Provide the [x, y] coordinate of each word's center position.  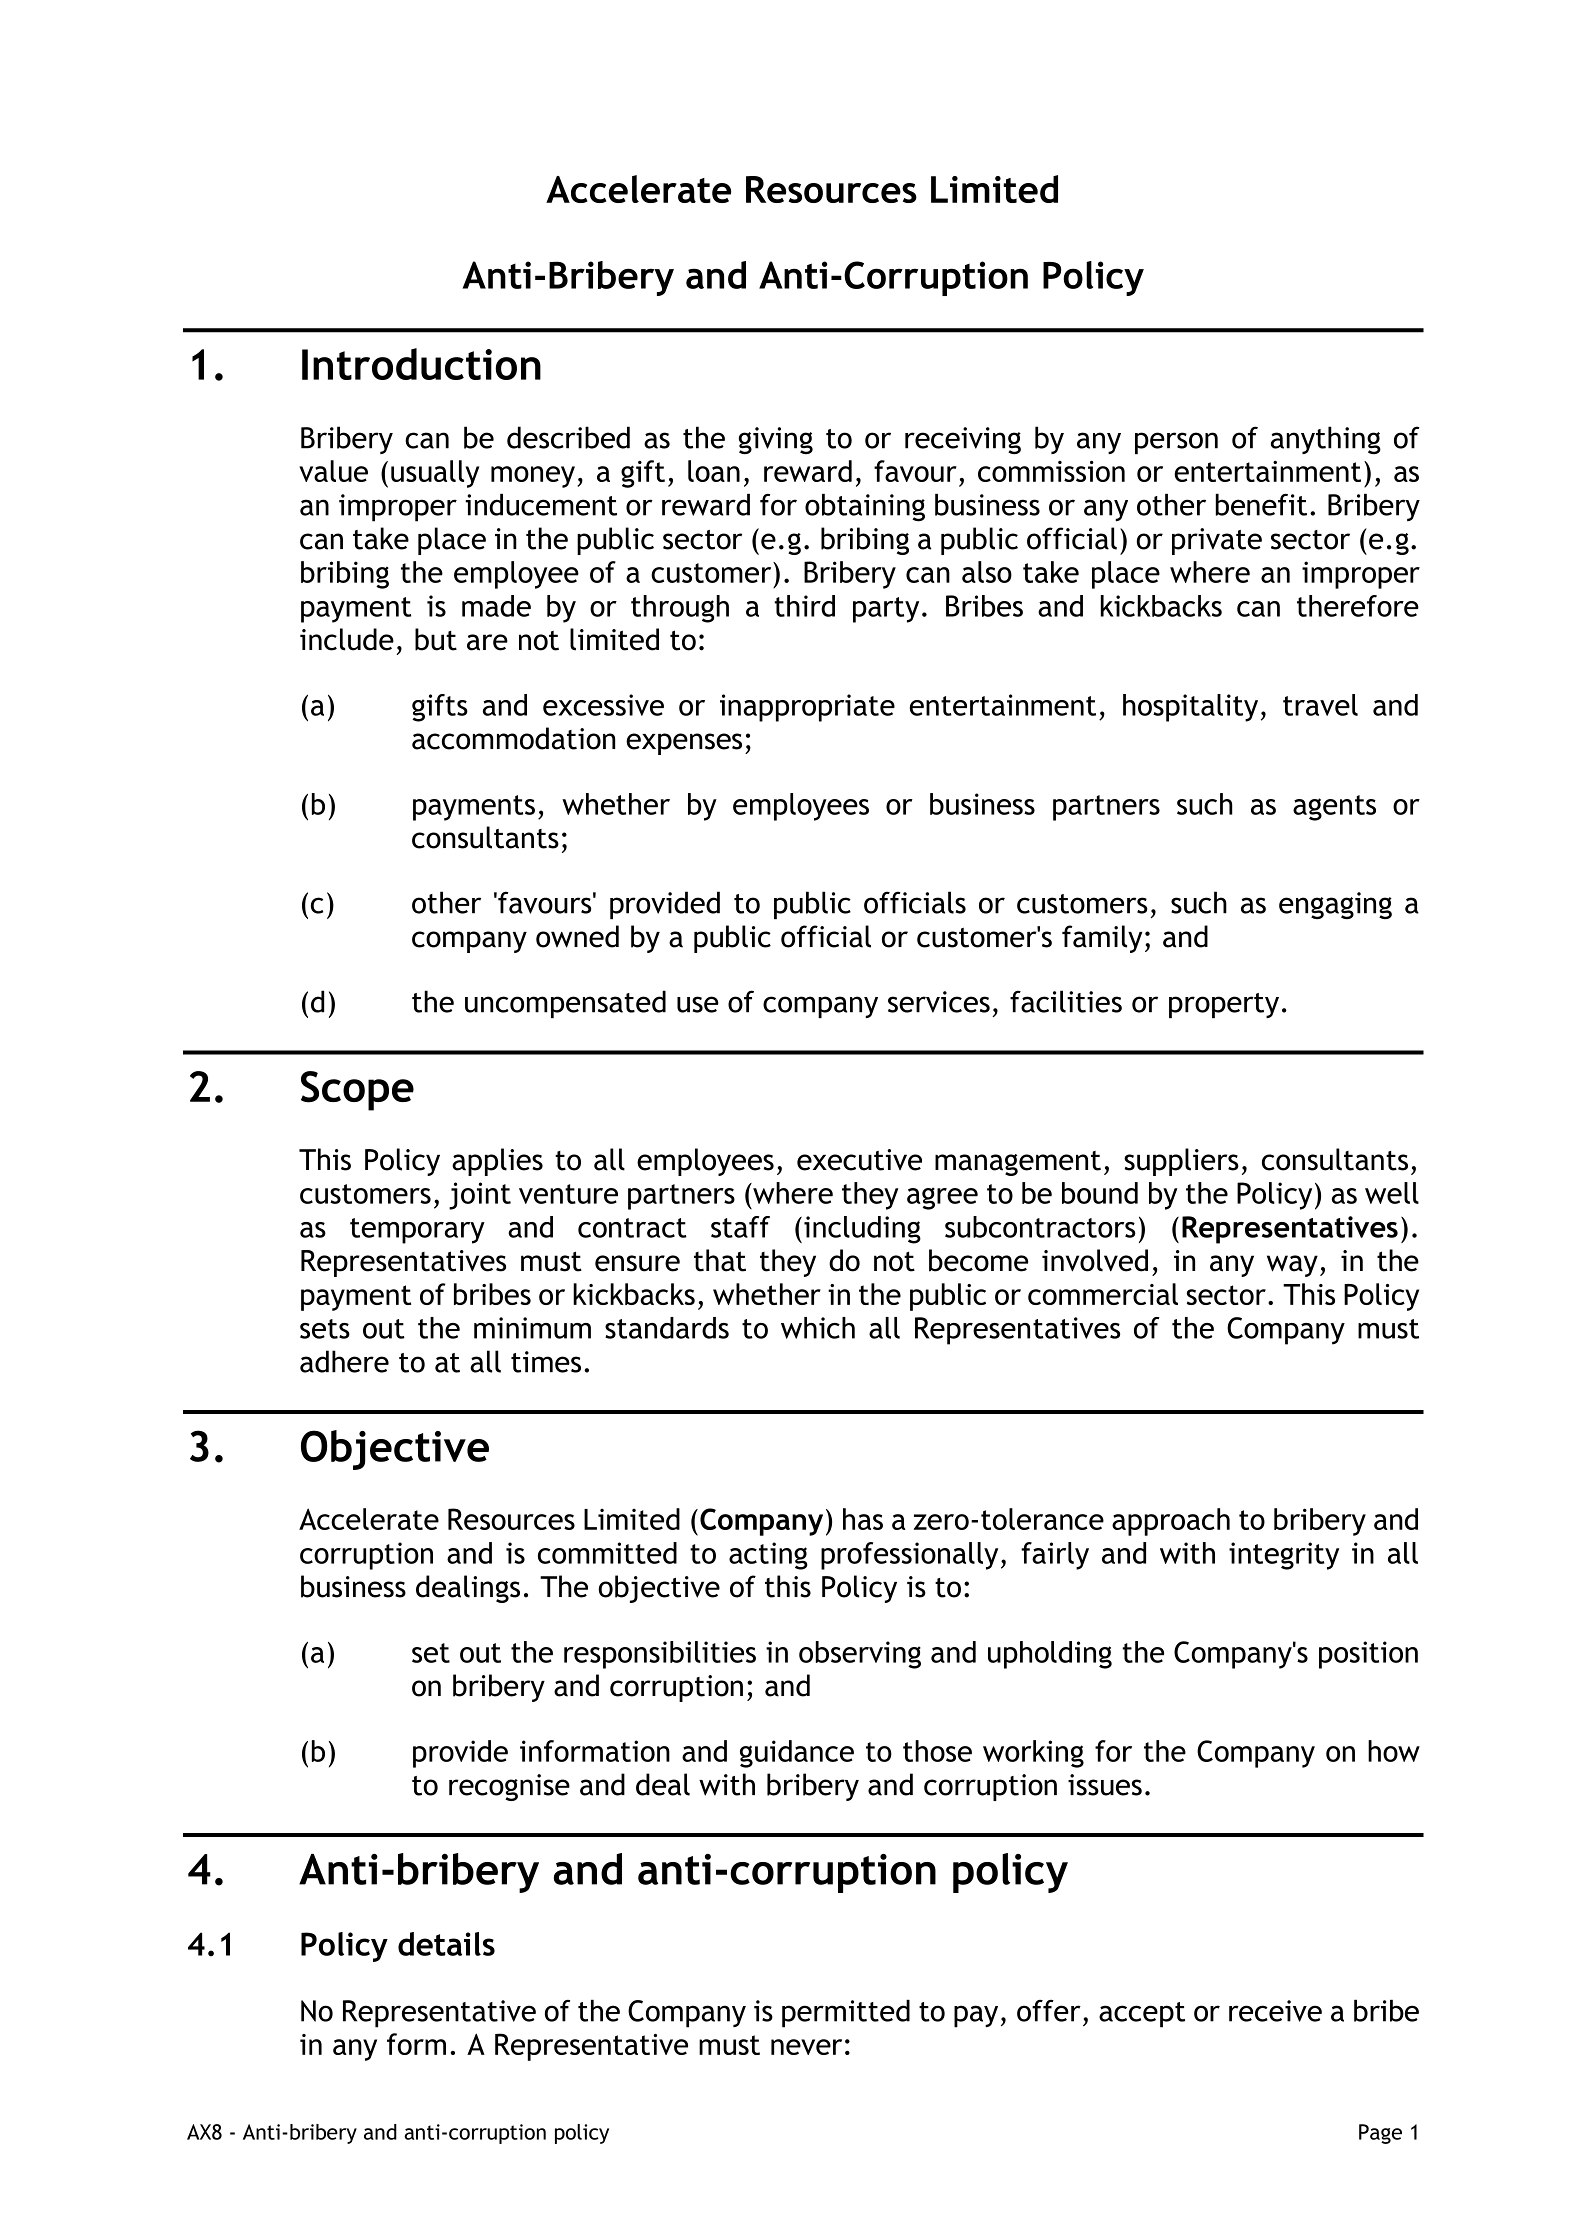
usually [435, 474]
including [862, 1230]
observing [860, 1655]
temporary [417, 1231]
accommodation [513, 738]
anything [1326, 440]
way [1292, 1266]
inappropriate [807, 708]
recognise [509, 1787]
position [1368, 1655]
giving [776, 440]
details [446, 1944]
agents [1334, 808]
